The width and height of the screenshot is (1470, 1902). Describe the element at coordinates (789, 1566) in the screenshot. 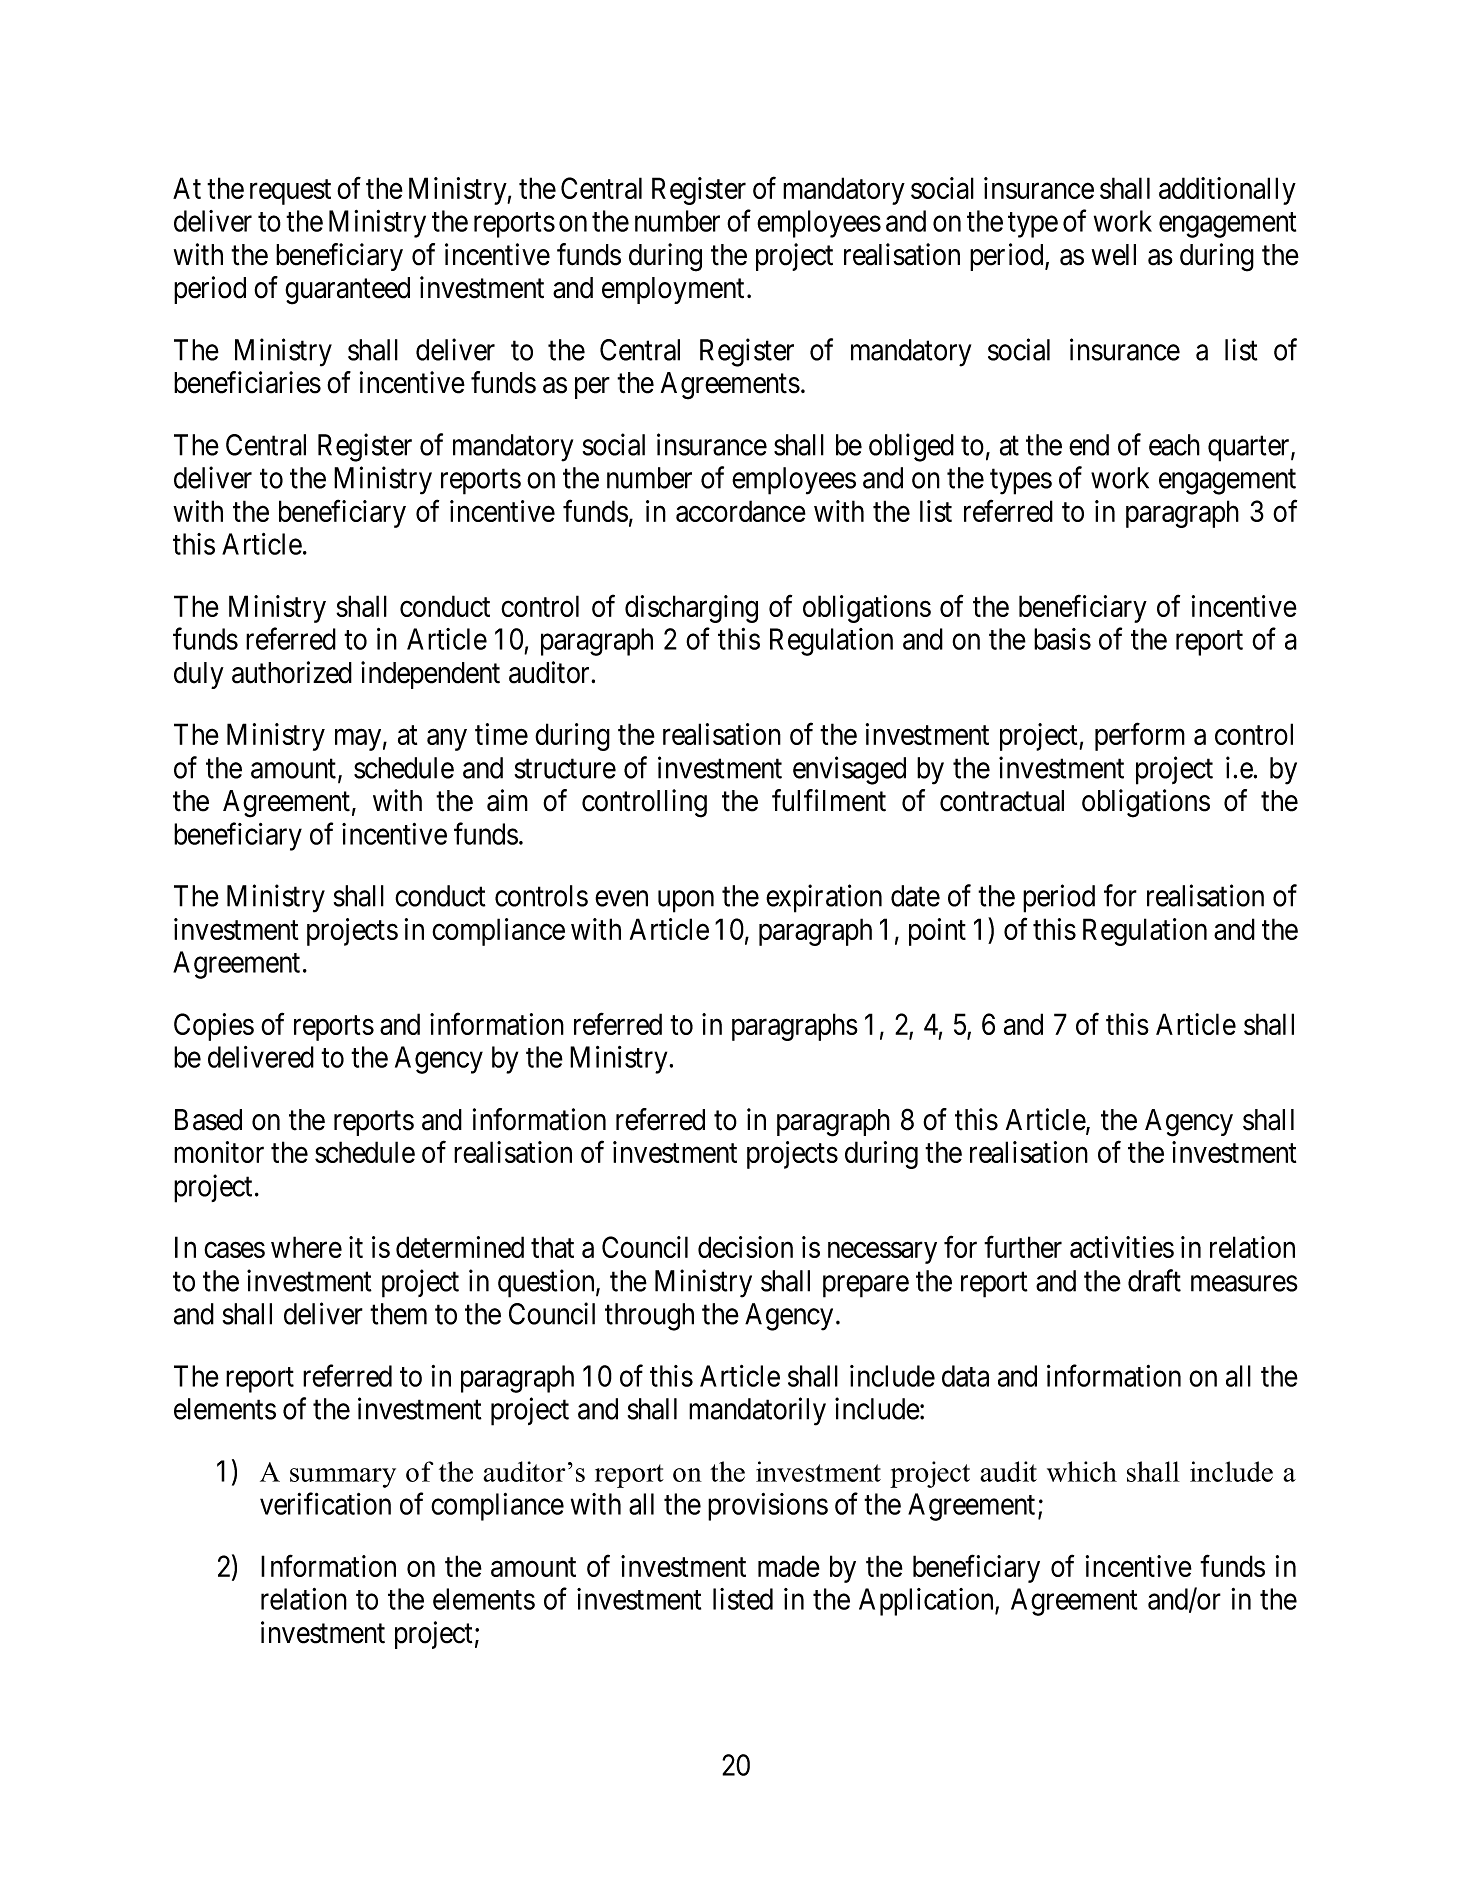

I see `made` at that location.
